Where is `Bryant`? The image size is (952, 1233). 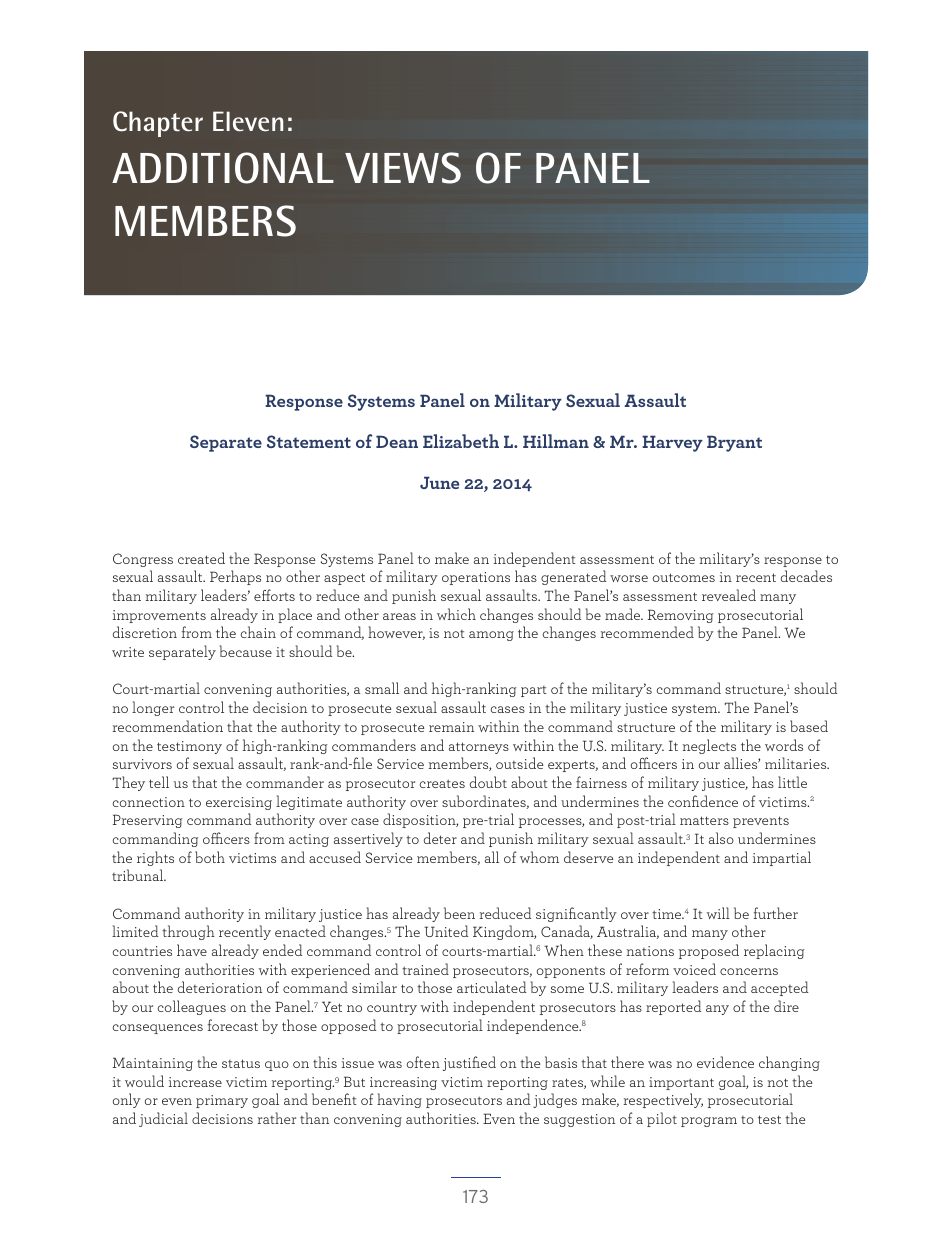 Bryant is located at coordinates (734, 443).
